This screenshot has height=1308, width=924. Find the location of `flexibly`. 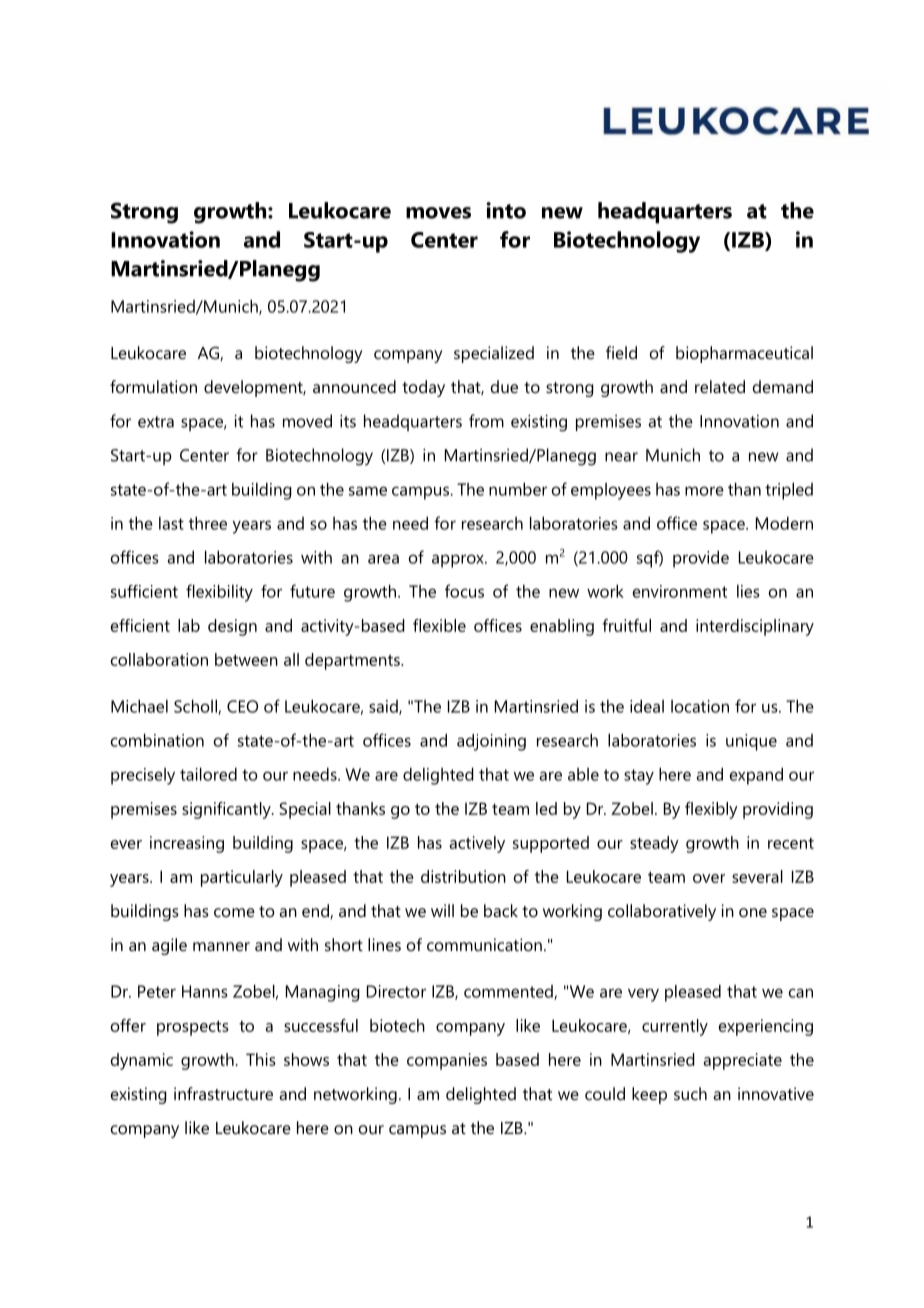

flexibly is located at coordinates (711, 810).
